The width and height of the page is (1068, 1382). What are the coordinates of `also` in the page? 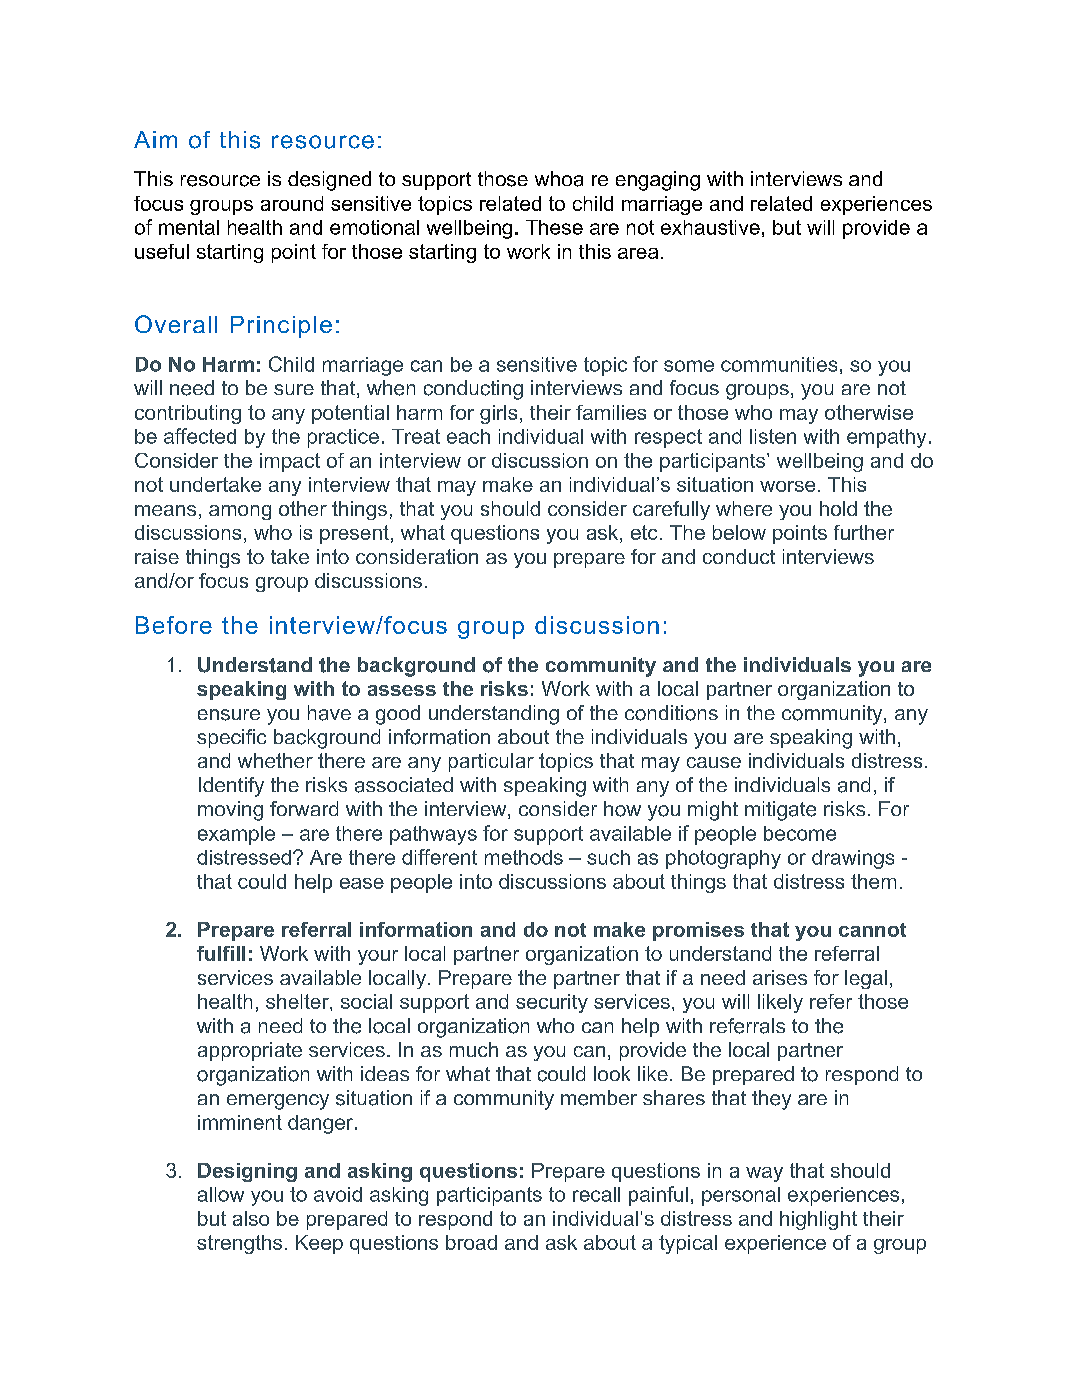 It's located at (251, 1218).
